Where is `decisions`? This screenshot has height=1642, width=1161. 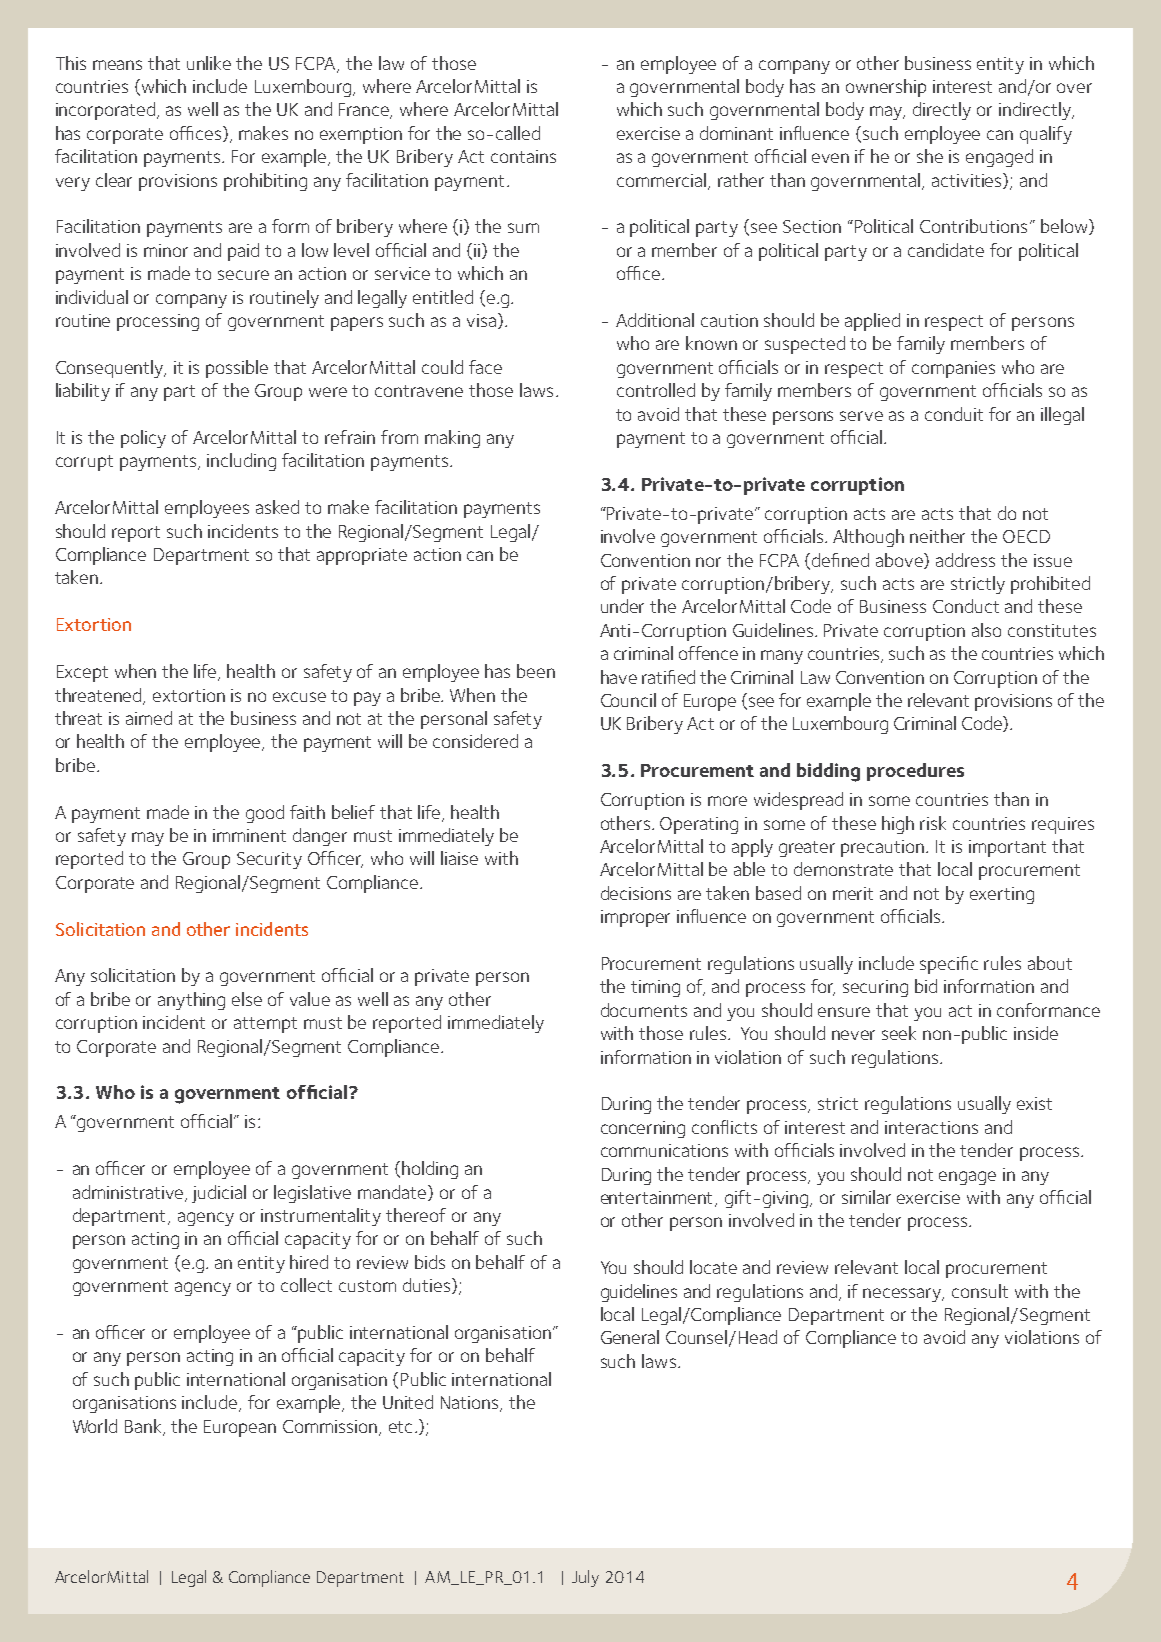 decisions is located at coordinates (636, 893).
